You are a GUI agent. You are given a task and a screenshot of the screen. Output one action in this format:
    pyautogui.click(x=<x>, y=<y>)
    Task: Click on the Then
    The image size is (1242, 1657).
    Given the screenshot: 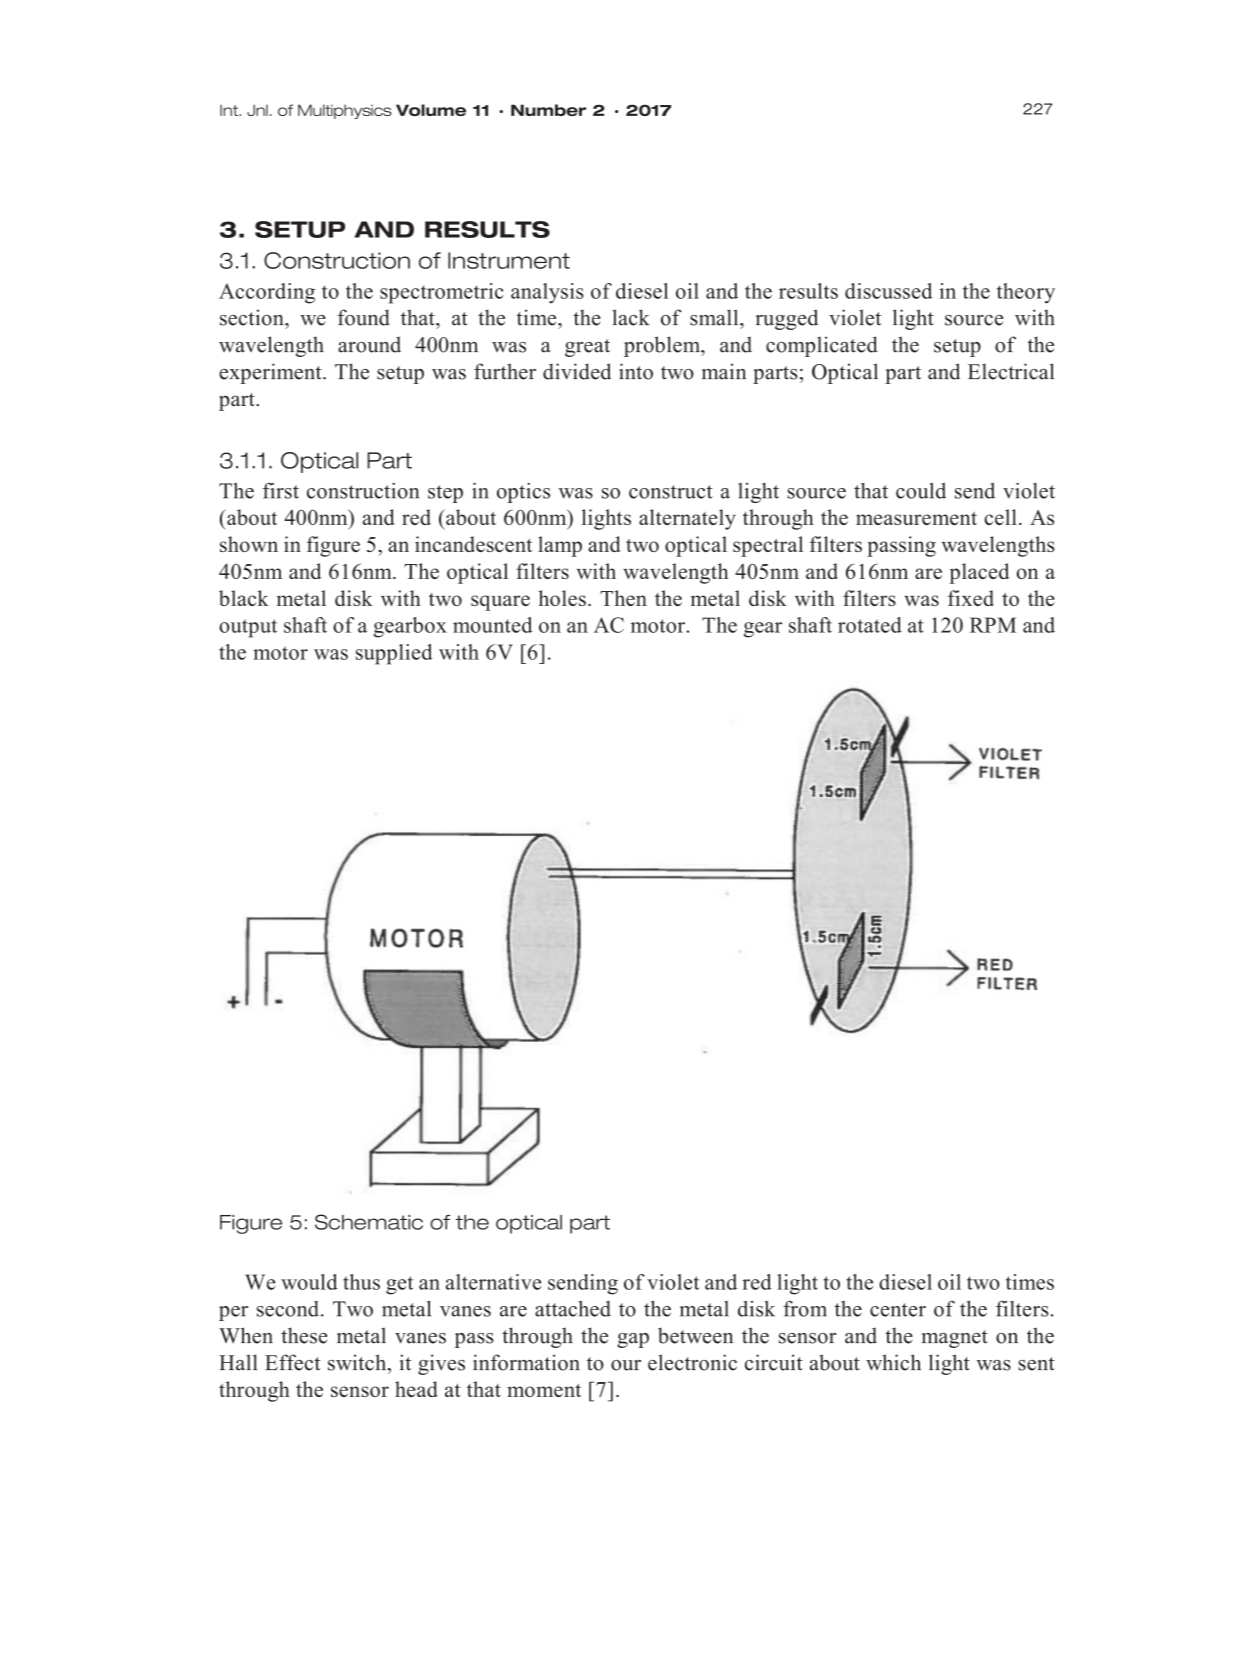 What is the action you would take?
    pyautogui.click(x=623, y=598)
